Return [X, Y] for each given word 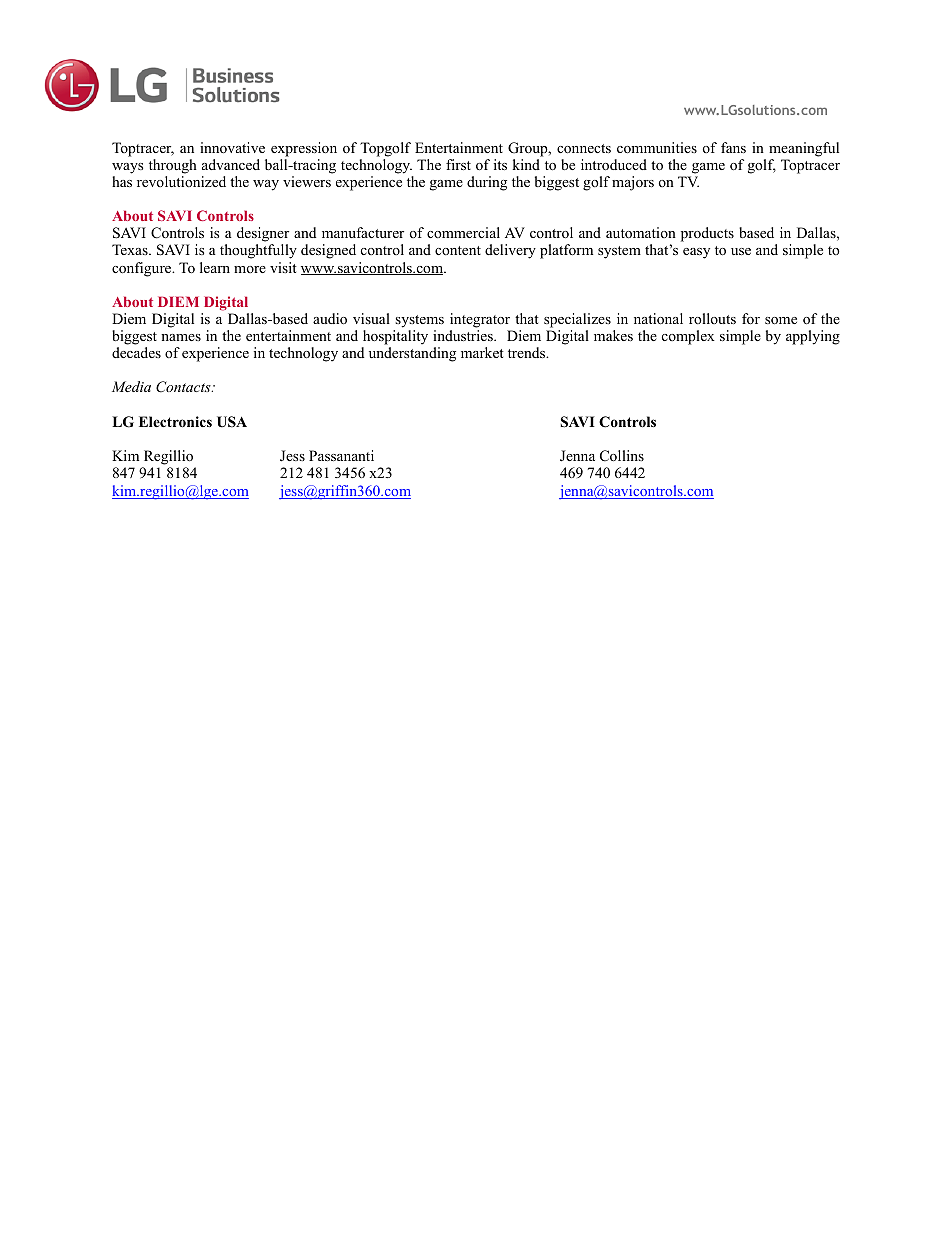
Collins [622, 456]
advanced [231, 164]
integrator [480, 320]
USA [232, 422]
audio [330, 319]
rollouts [712, 318]
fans [733, 147]
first [458, 164]
